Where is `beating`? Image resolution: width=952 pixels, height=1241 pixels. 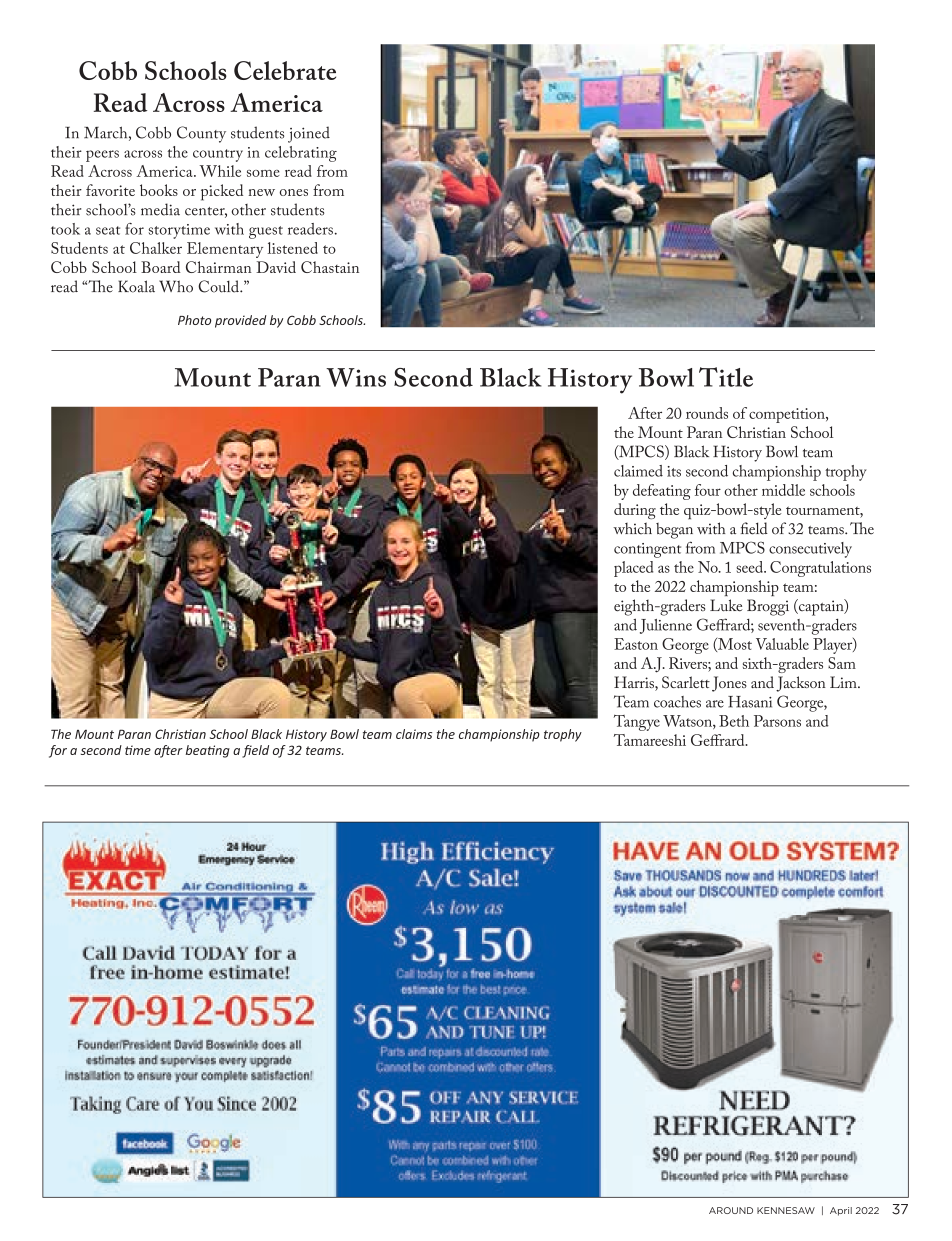 beating is located at coordinates (208, 751).
